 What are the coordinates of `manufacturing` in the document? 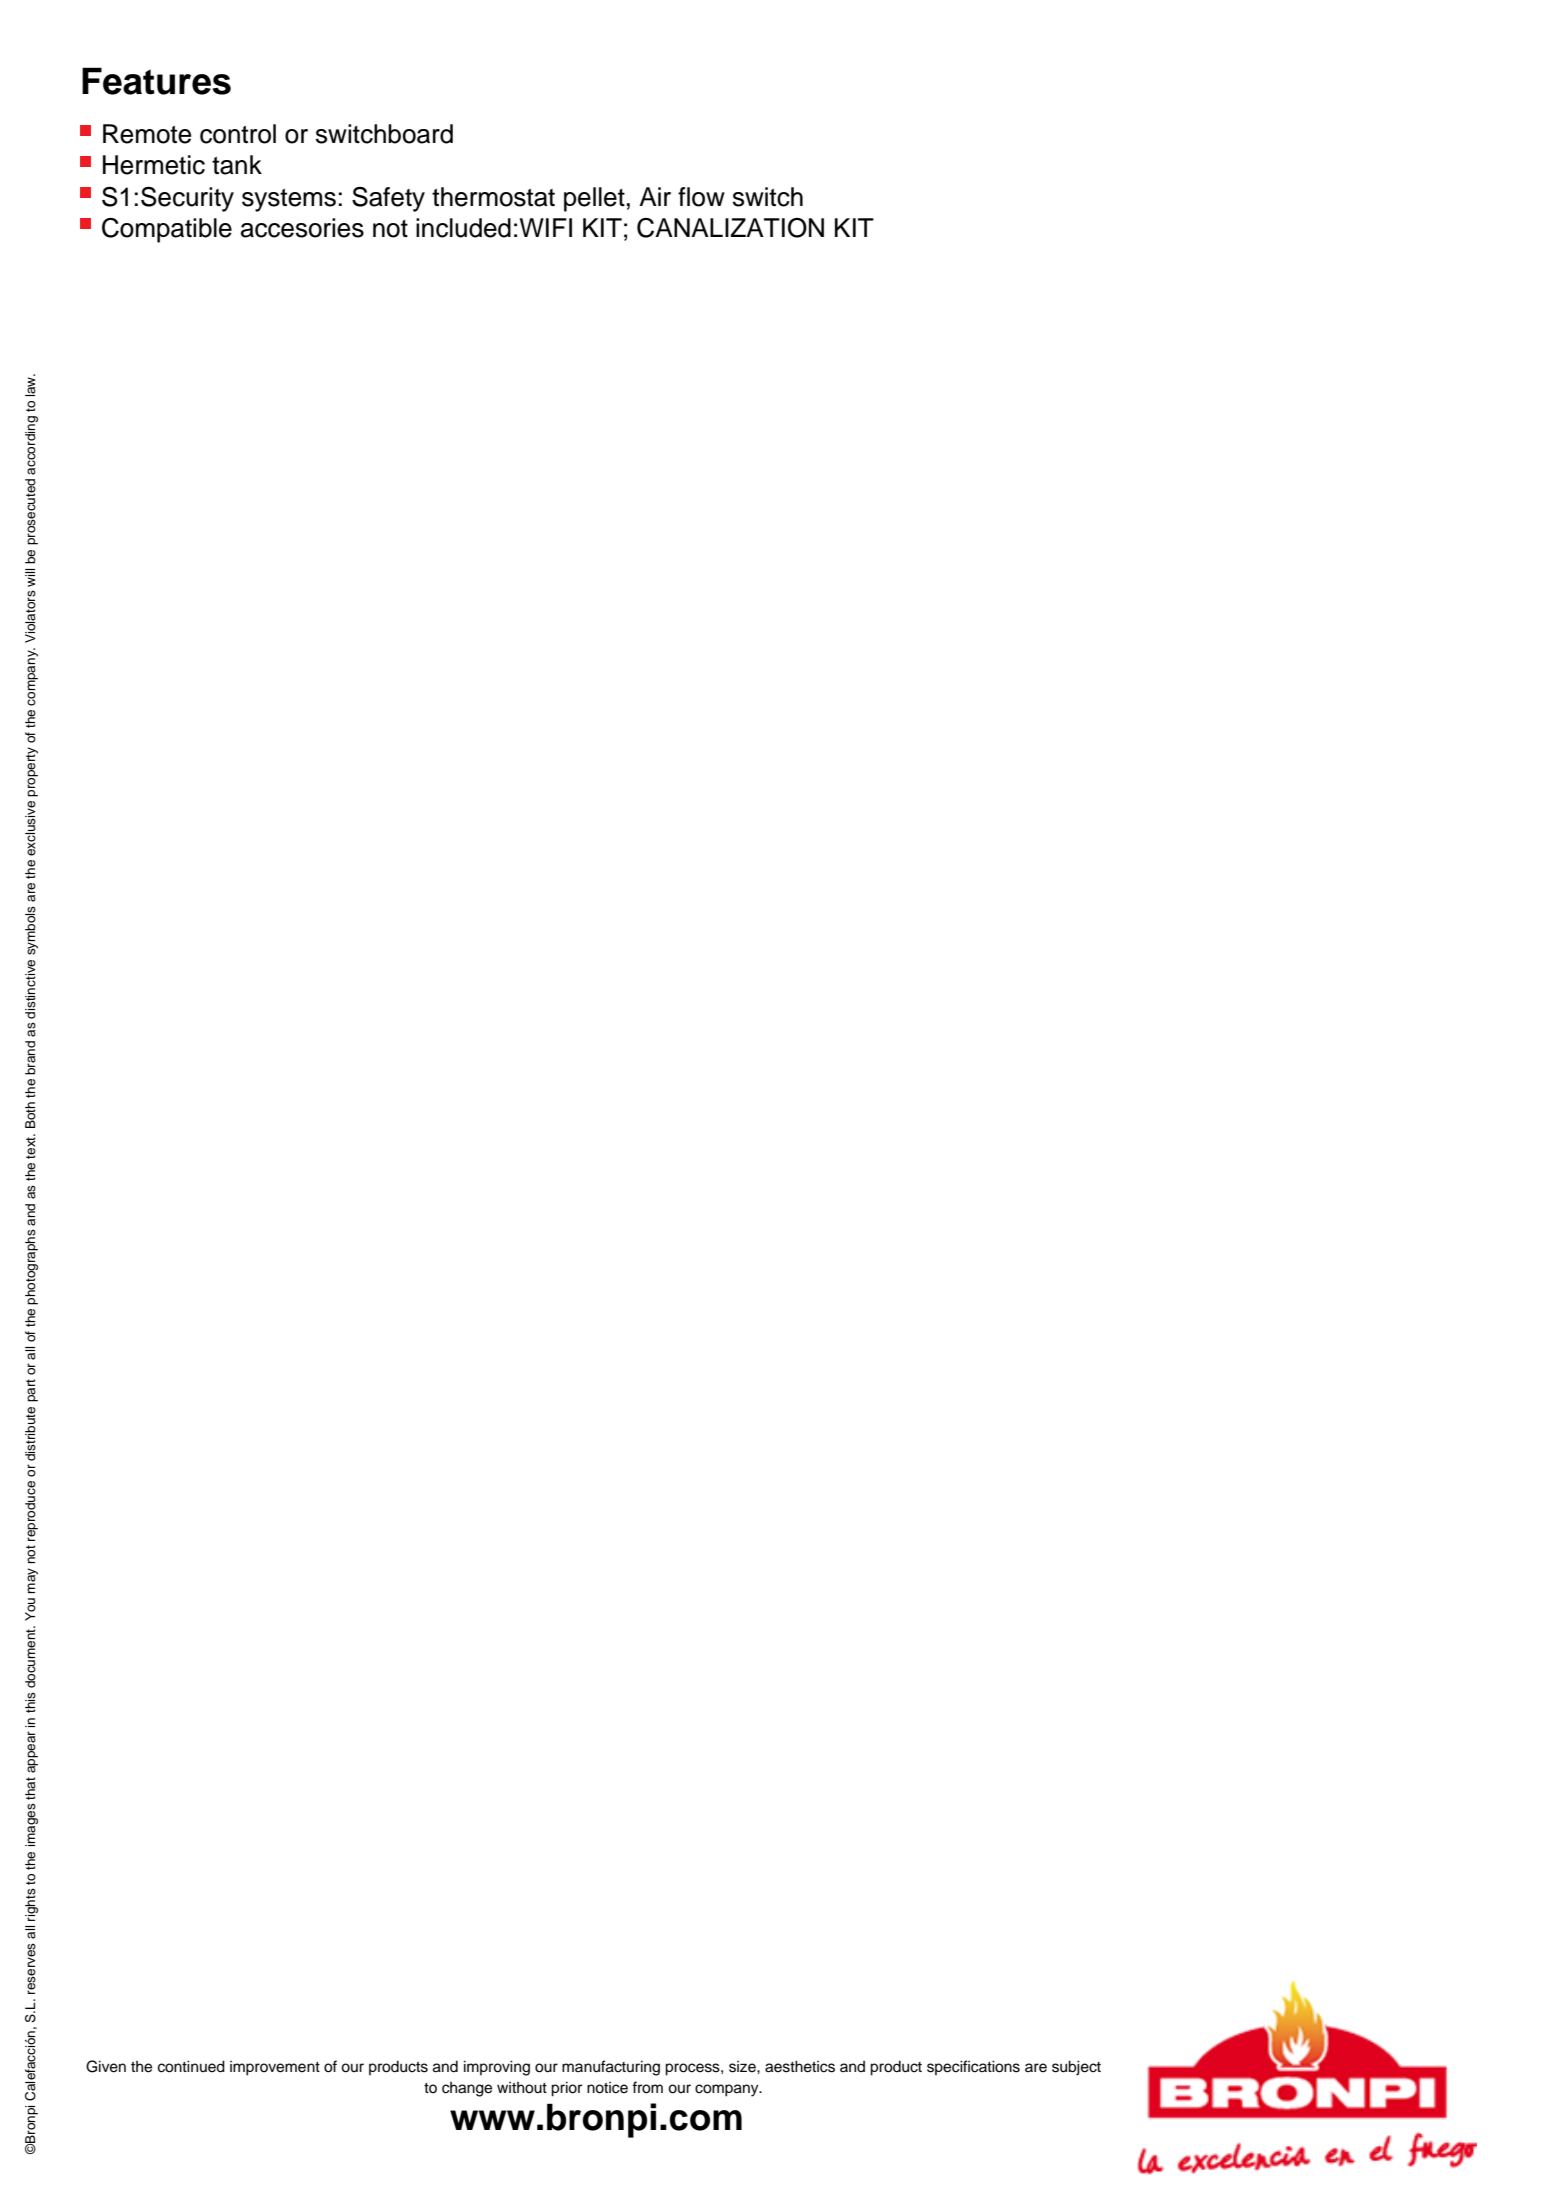 It's located at (611, 2068).
